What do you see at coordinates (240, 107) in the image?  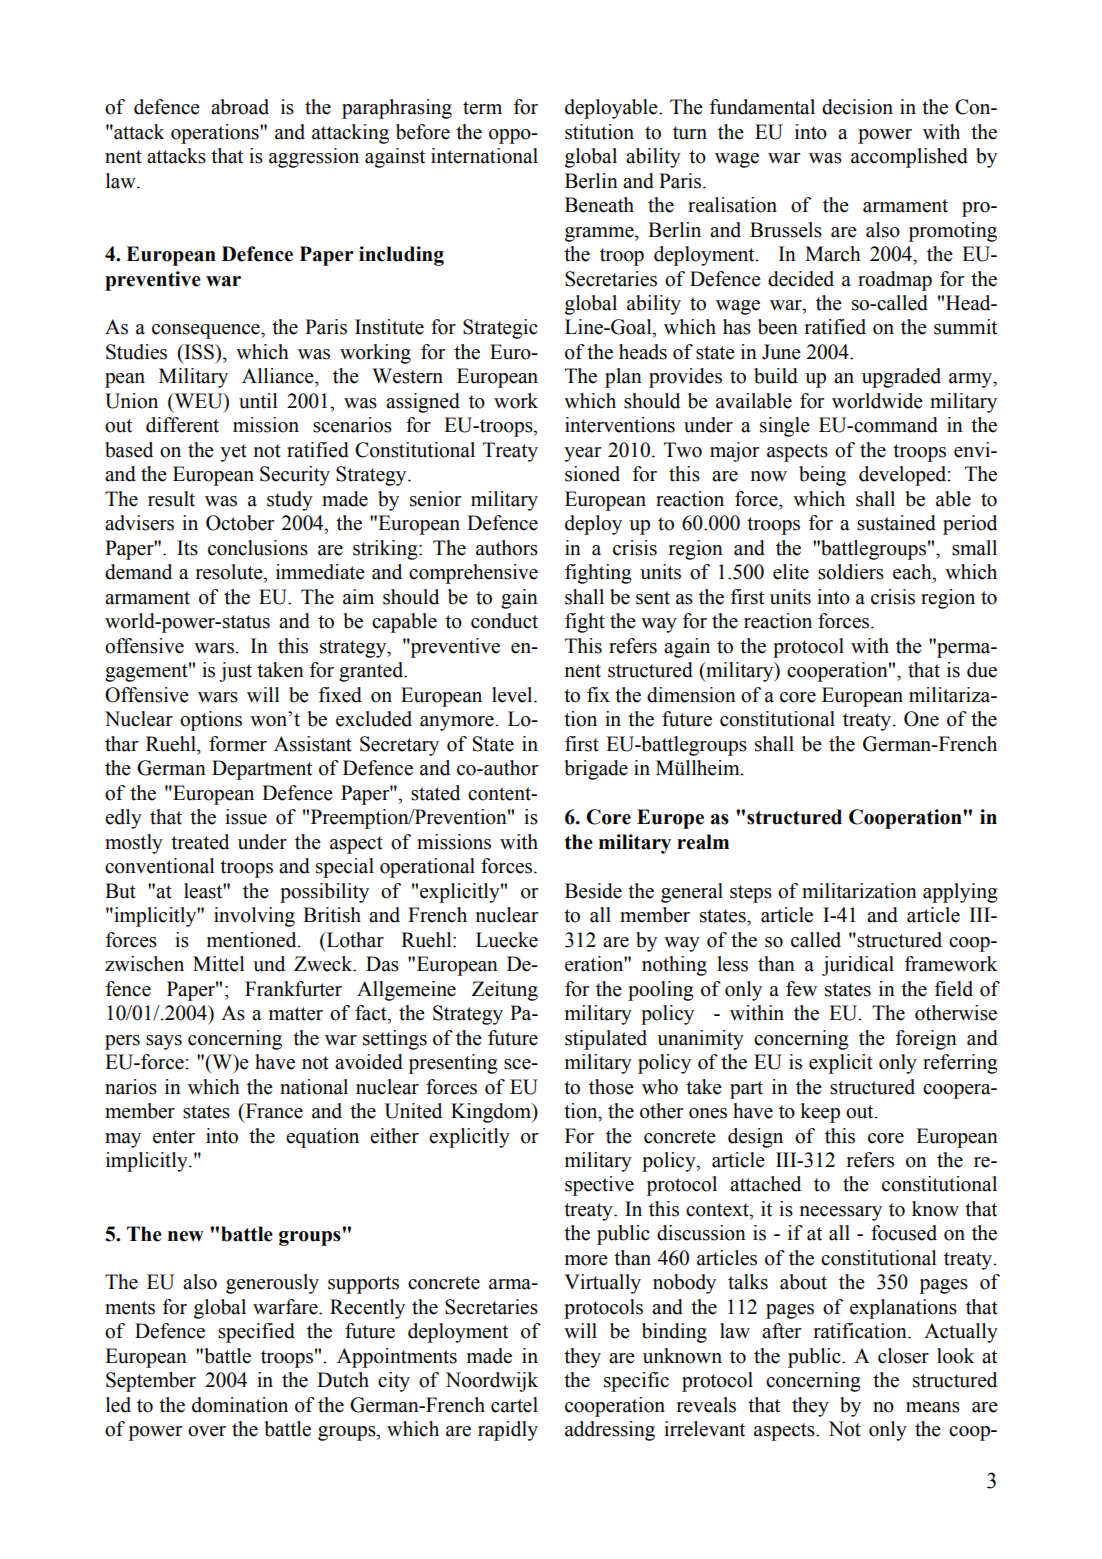 I see `abroad` at bounding box center [240, 107].
